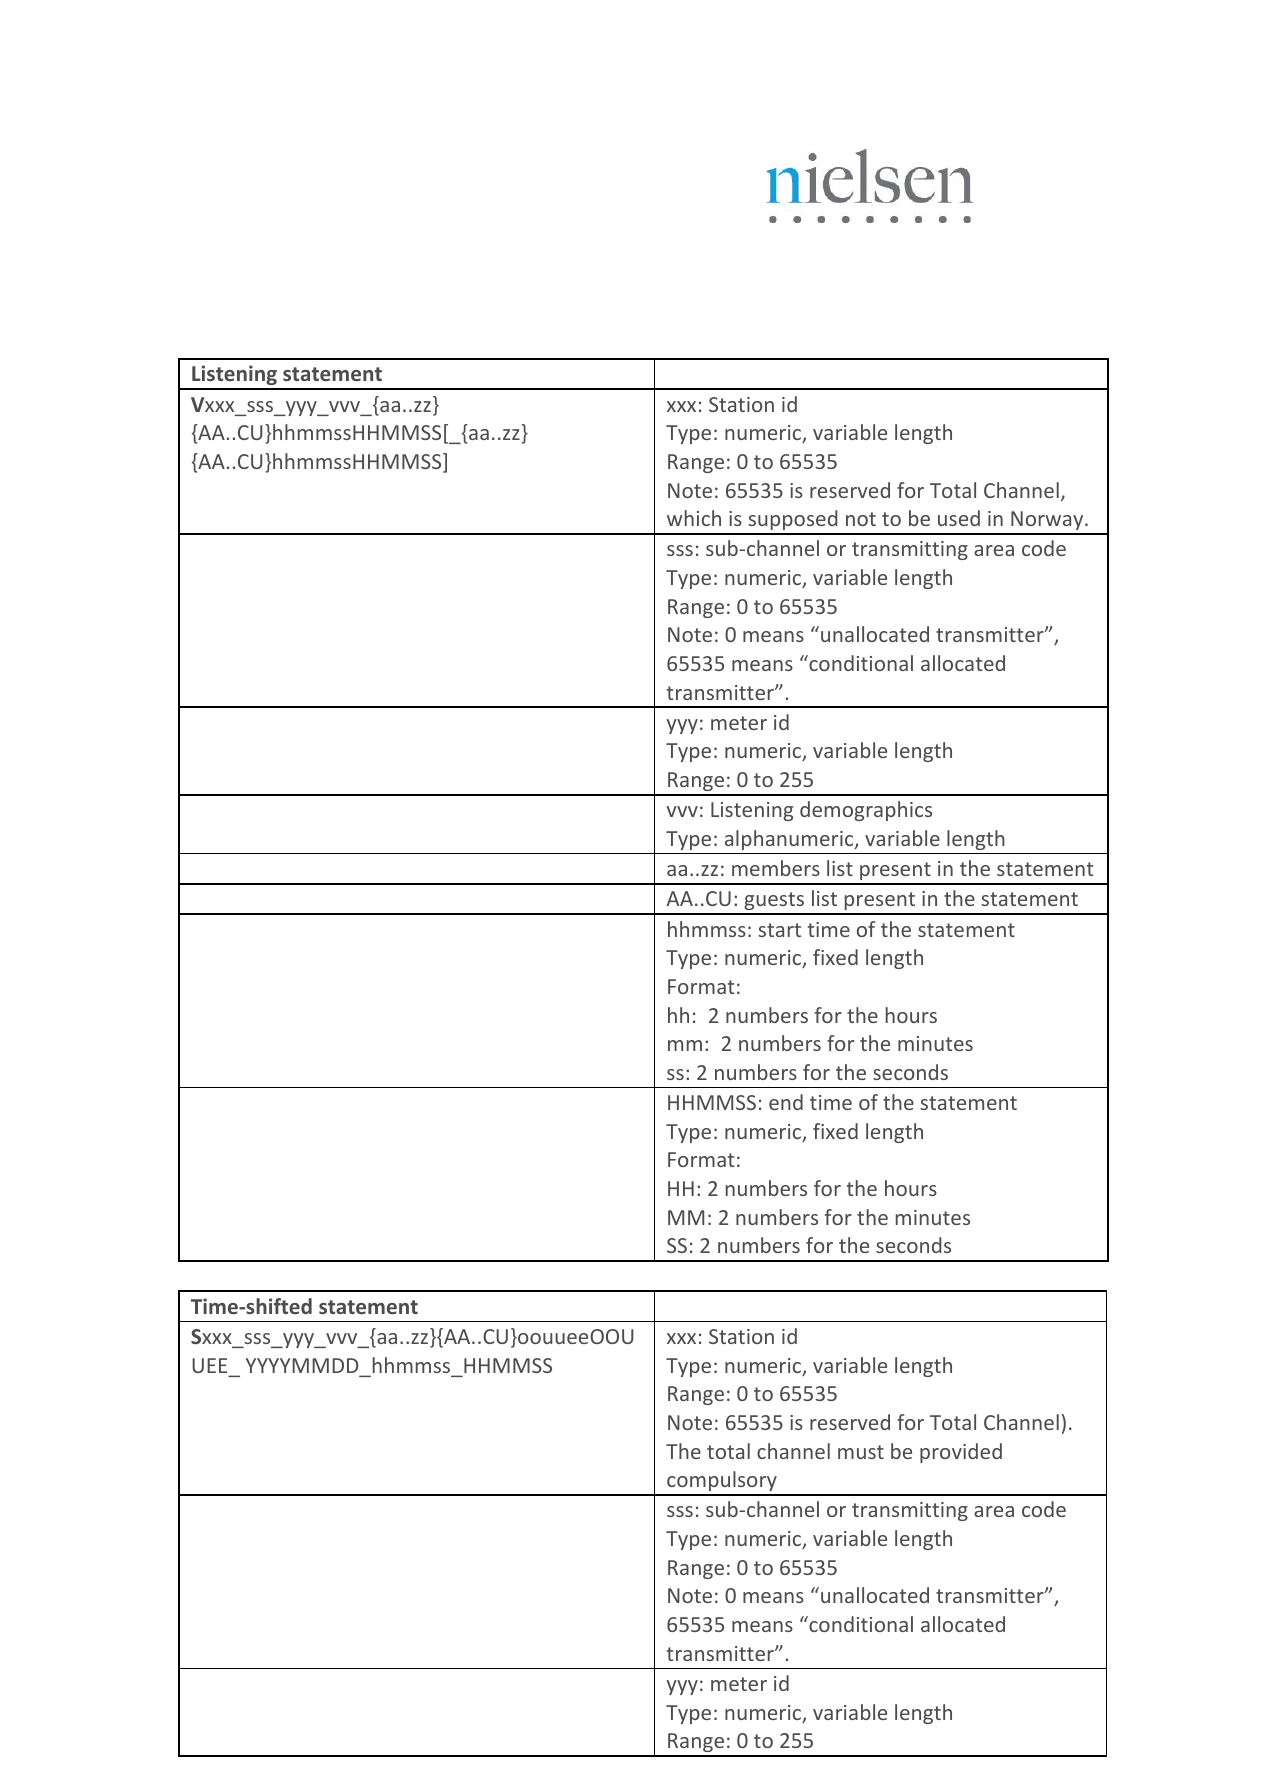 Image resolution: width=1263 pixels, height=1787 pixels. I want to click on start, so click(779, 930).
